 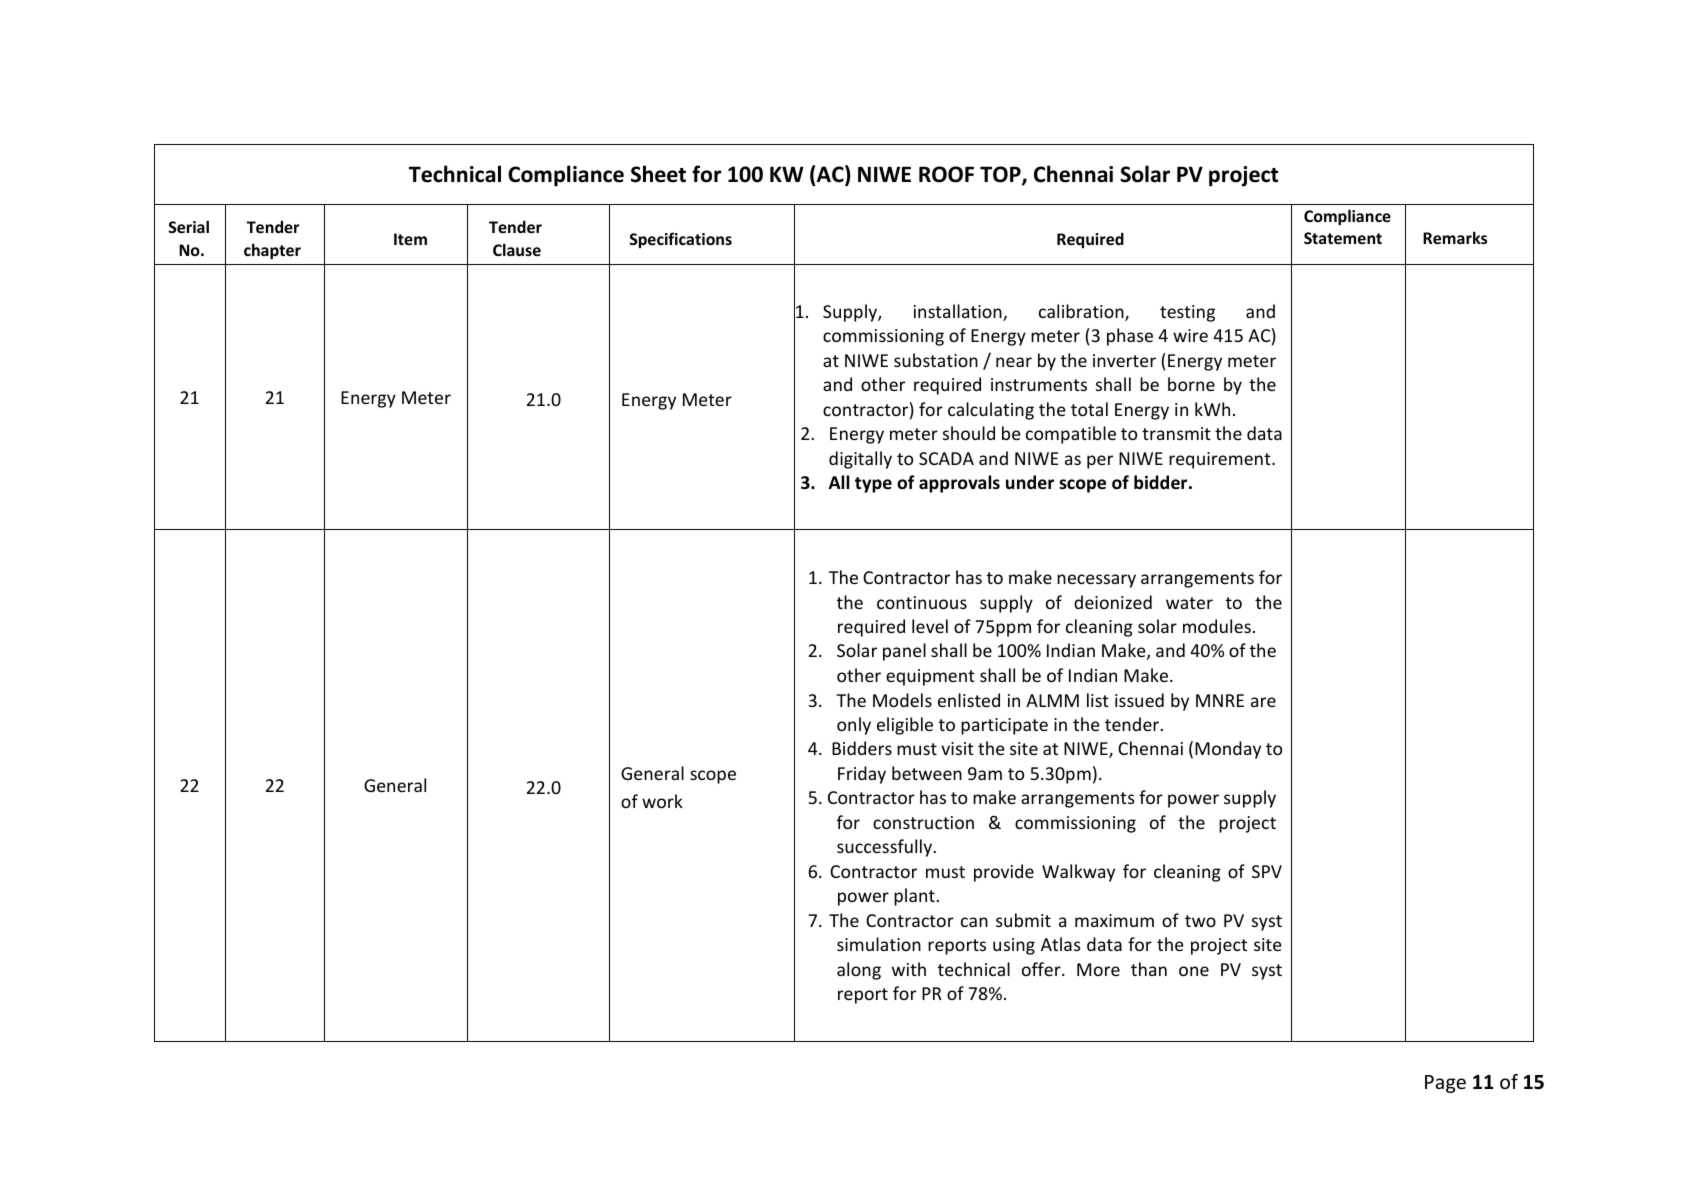 What do you see at coordinates (946, 174) in the screenshot?
I see `ROOF` at bounding box center [946, 174].
